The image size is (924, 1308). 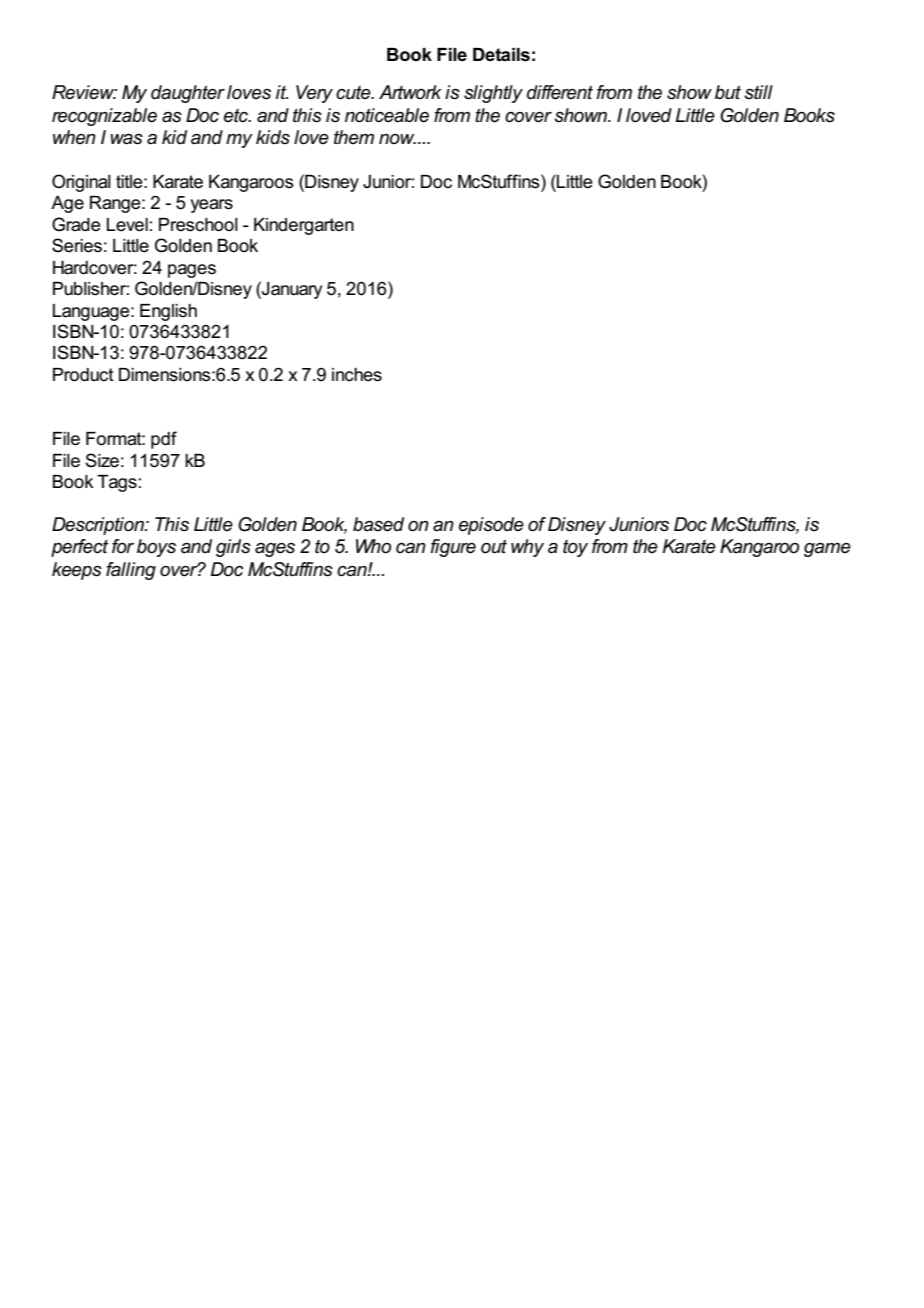 What do you see at coordinates (168, 312) in the document?
I see `English` at bounding box center [168, 312].
